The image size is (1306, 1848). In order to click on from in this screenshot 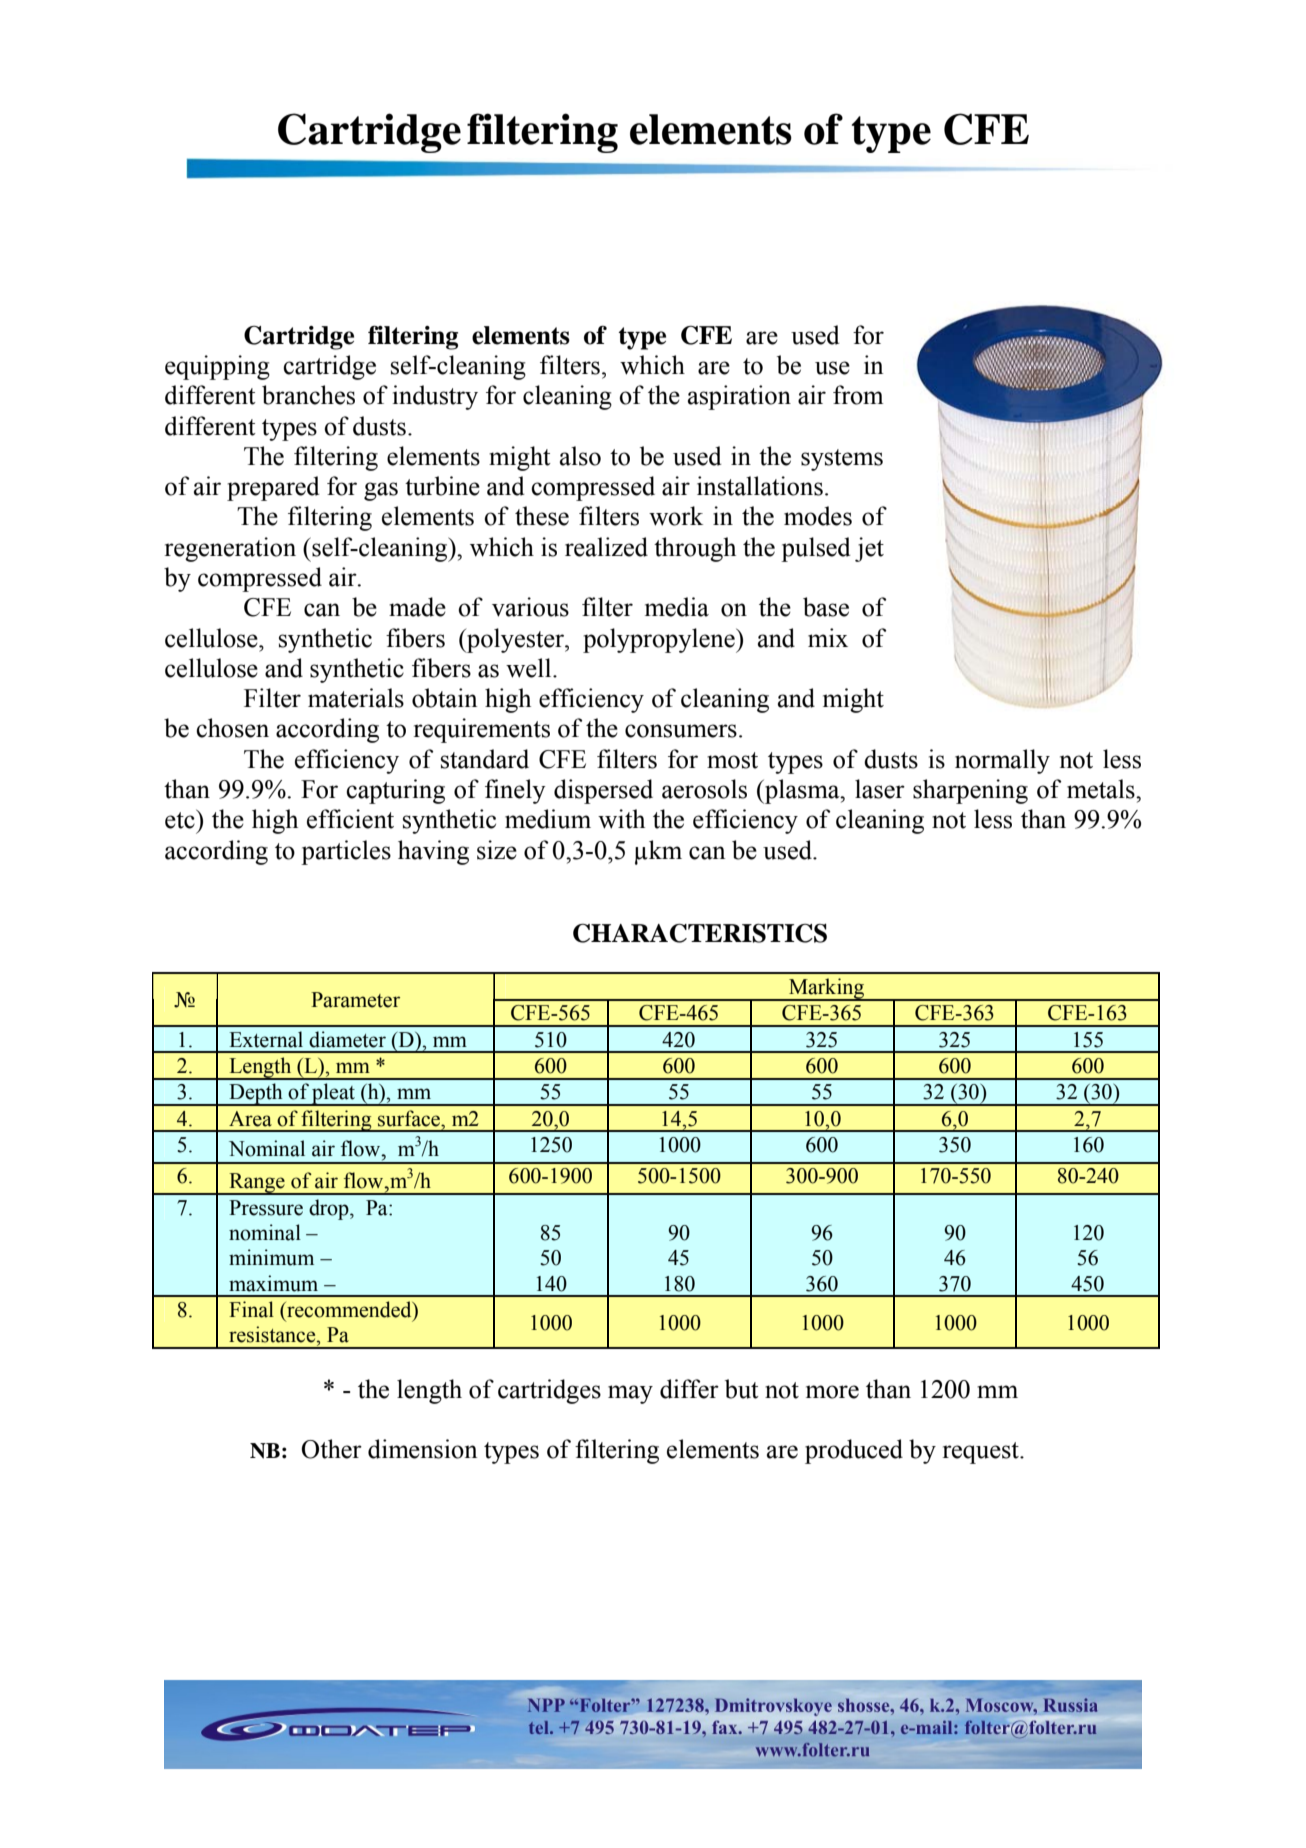, I will do `click(858, 395)`.
